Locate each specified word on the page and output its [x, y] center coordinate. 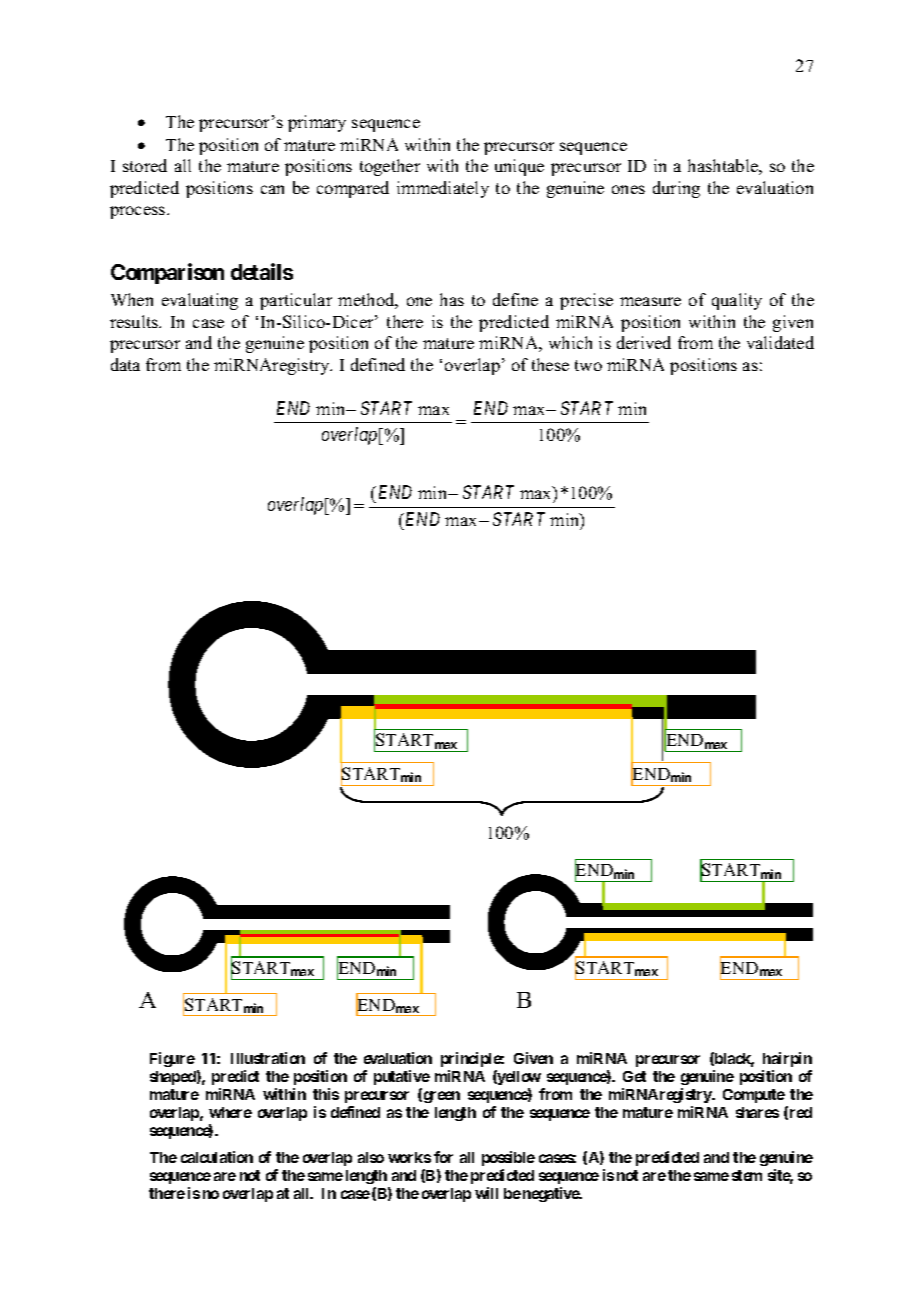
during [676, 189]
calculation [217, 1157]
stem [747, 1175]
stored [145, 165]
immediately [443, 189]
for [443, 1157]
